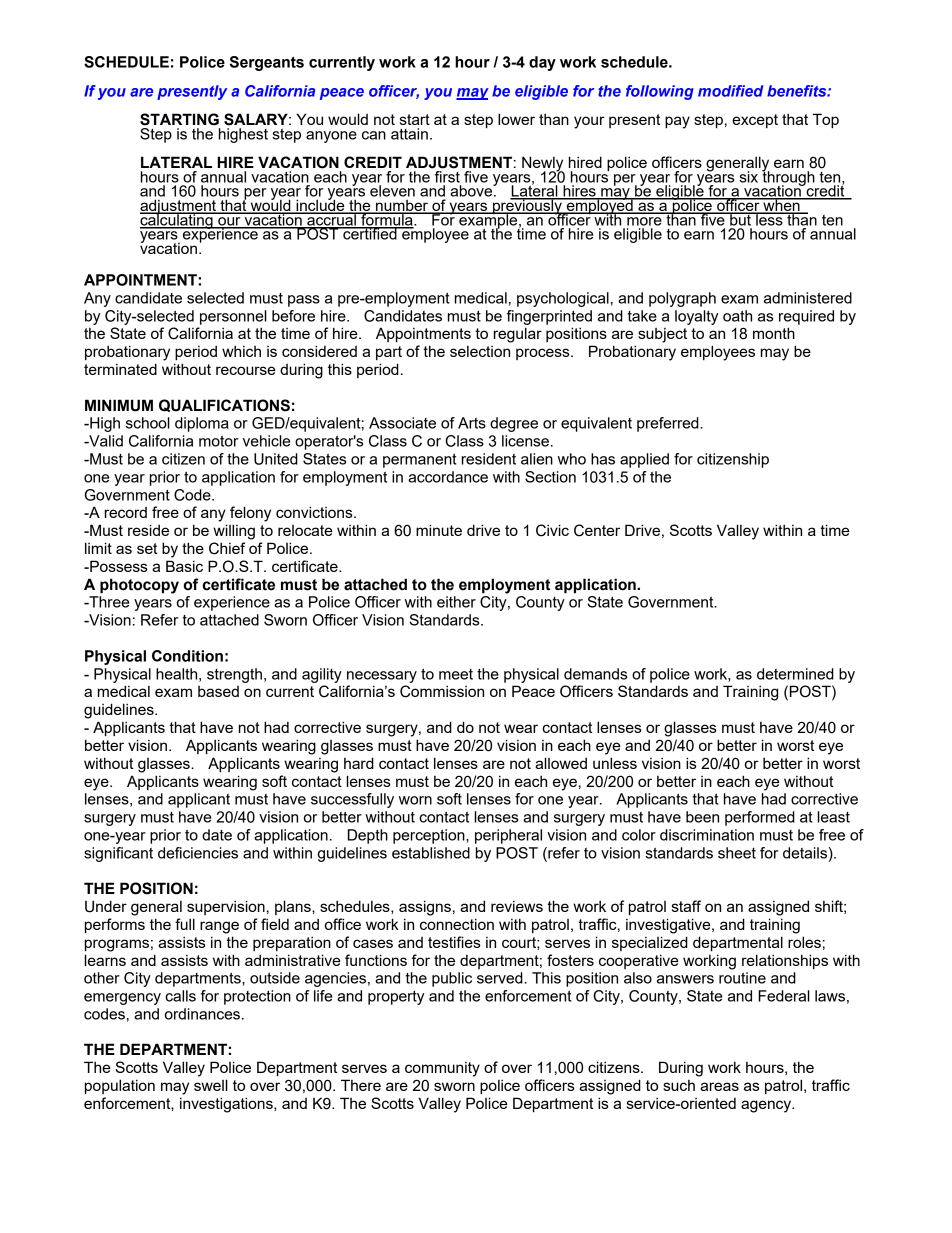 The height and width of the document is (1233, 952). What do you see at coordinates (516, 119) in the document?
I see `lower` at bounding box center [516, 119].
